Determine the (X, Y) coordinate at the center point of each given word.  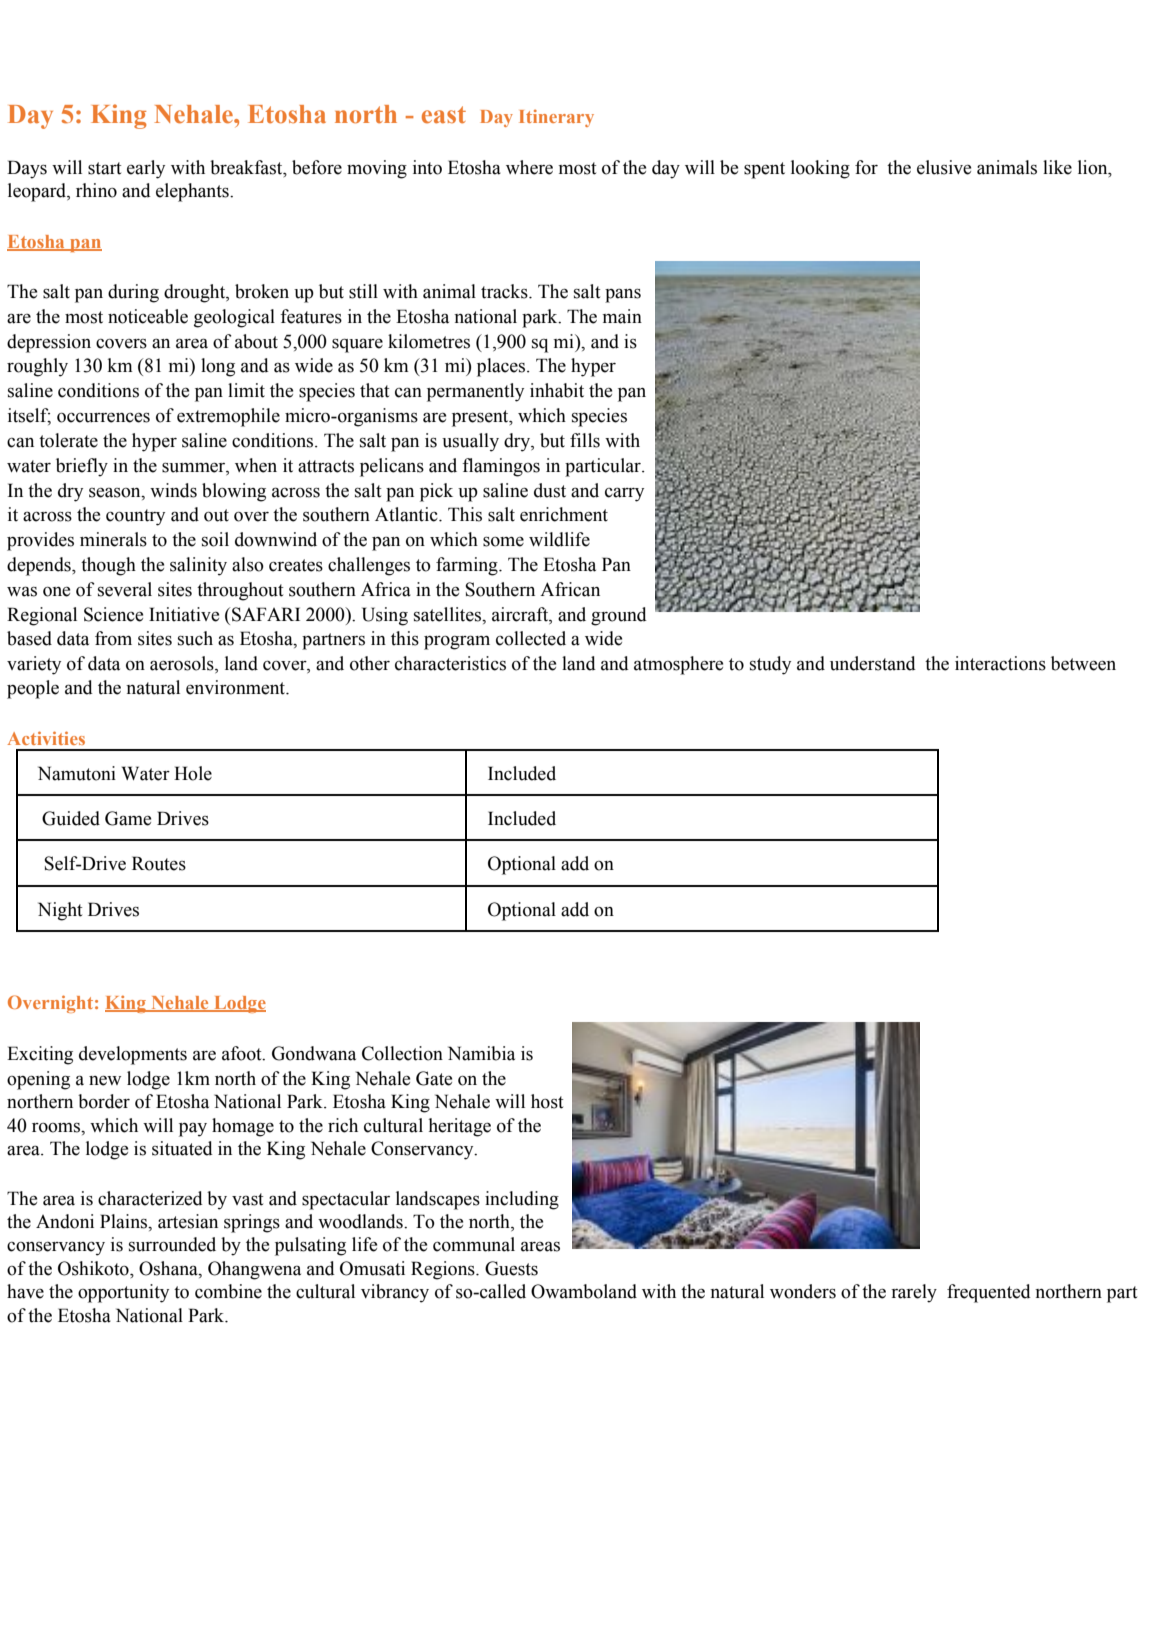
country (135, 517)
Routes (159, 863)
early (146, 169)
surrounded (172, 1244)
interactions (1000, 663)
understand (873, 663)
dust (550, 490)
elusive (944, 167)
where (529, 167)
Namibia (481, 1053)
